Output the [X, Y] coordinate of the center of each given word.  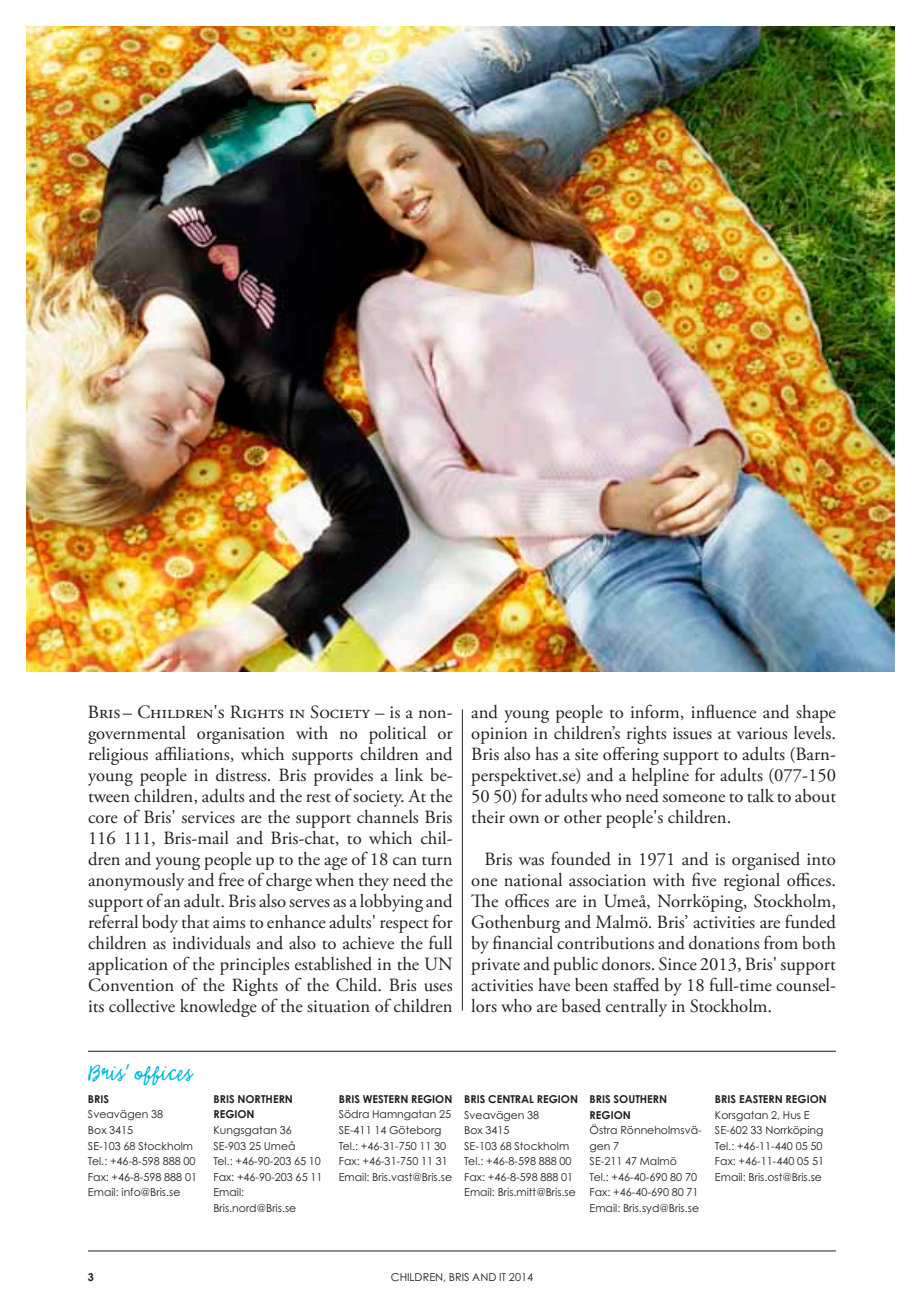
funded [810, 921]
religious [118, 756]
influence [723, 711]
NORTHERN [265, 1099]
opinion [499, 735]
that [195, 922]
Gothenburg [515, 924]
